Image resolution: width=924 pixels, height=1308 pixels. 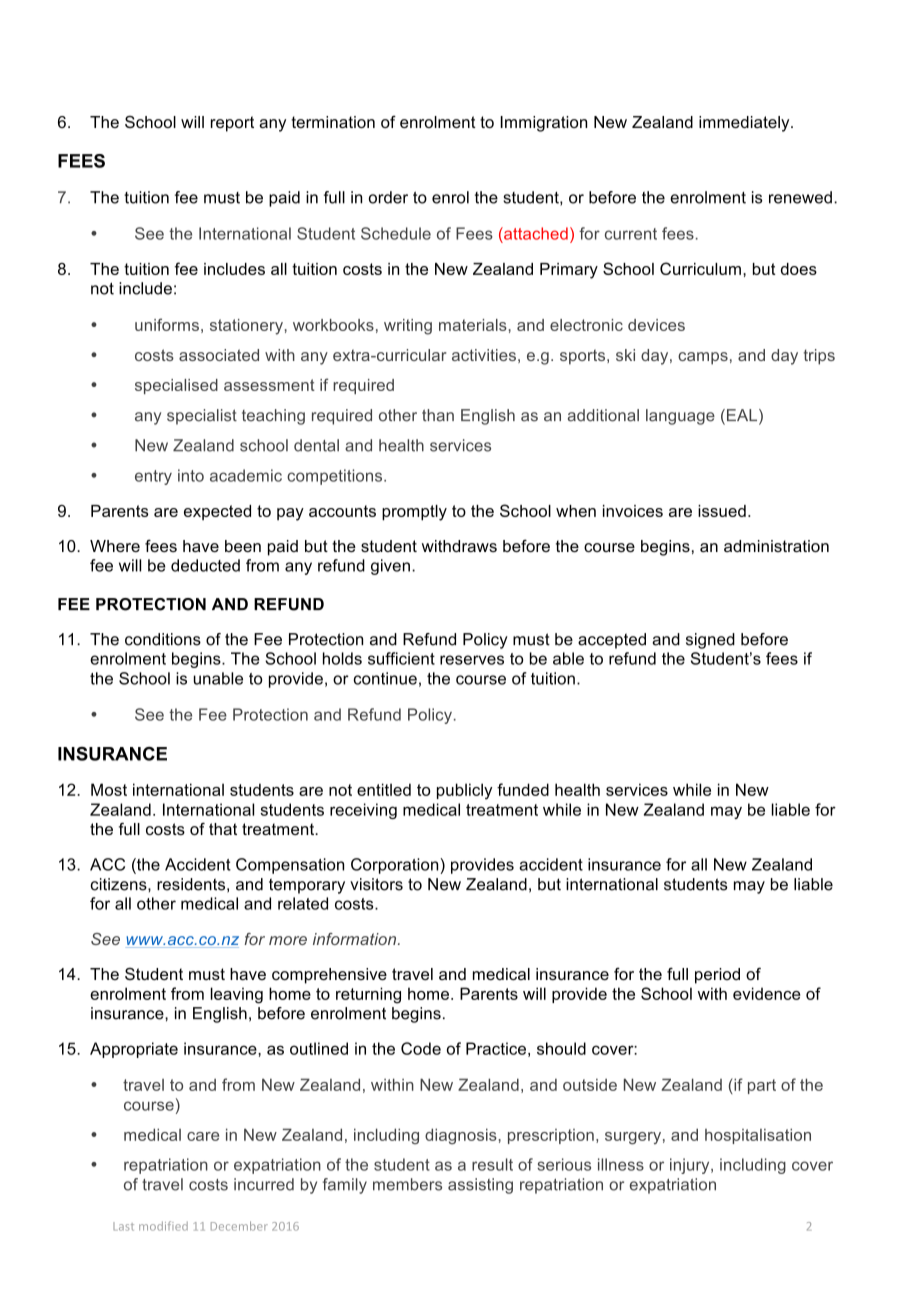 What do you see at coordinates (745, 124) in the page?
I see `immediately` at bounding box center [745, 124].
